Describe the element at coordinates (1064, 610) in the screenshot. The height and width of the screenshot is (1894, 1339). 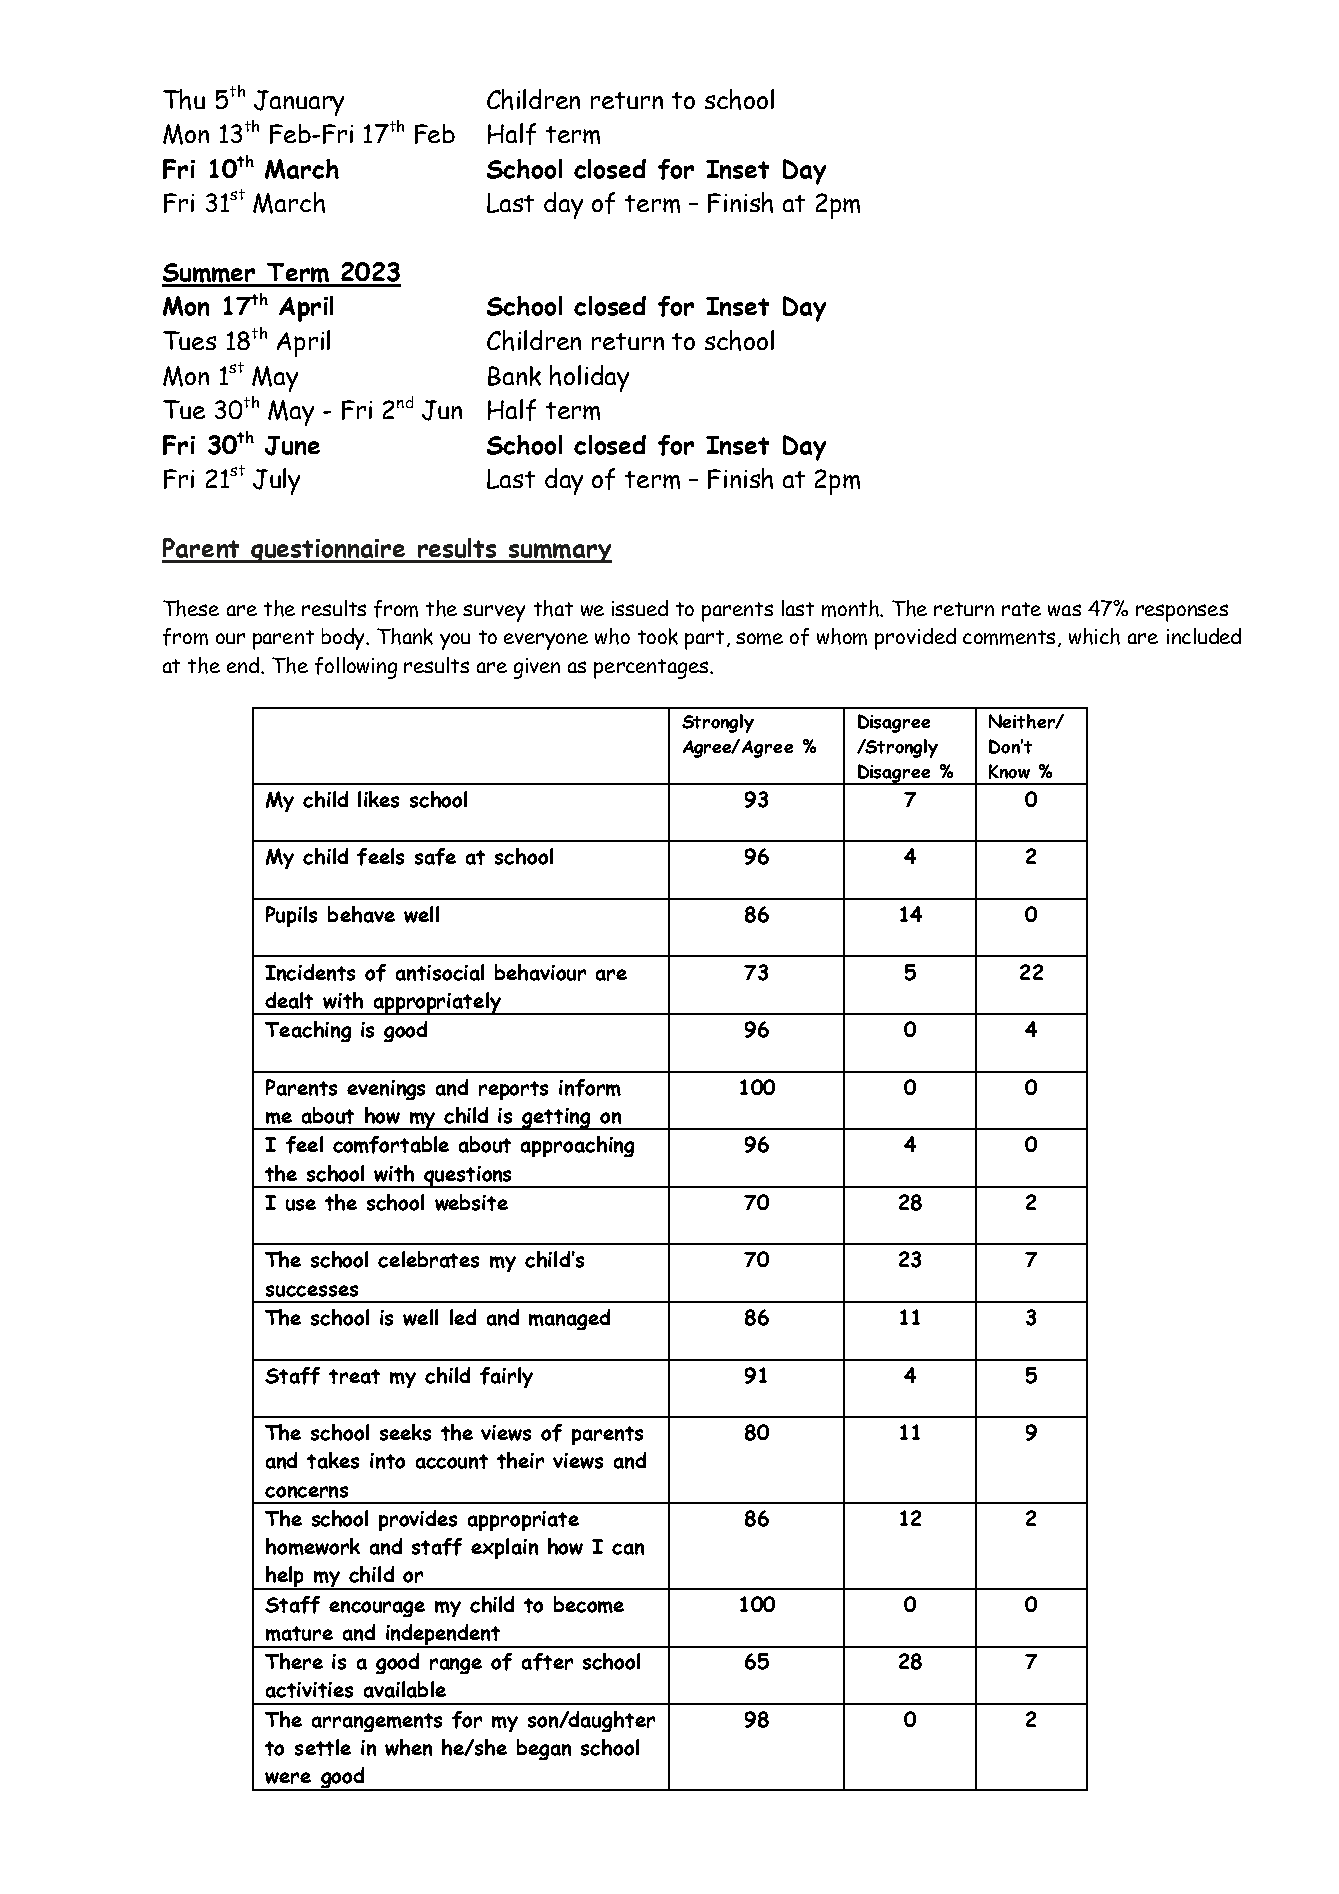
I see `was` at that location.
